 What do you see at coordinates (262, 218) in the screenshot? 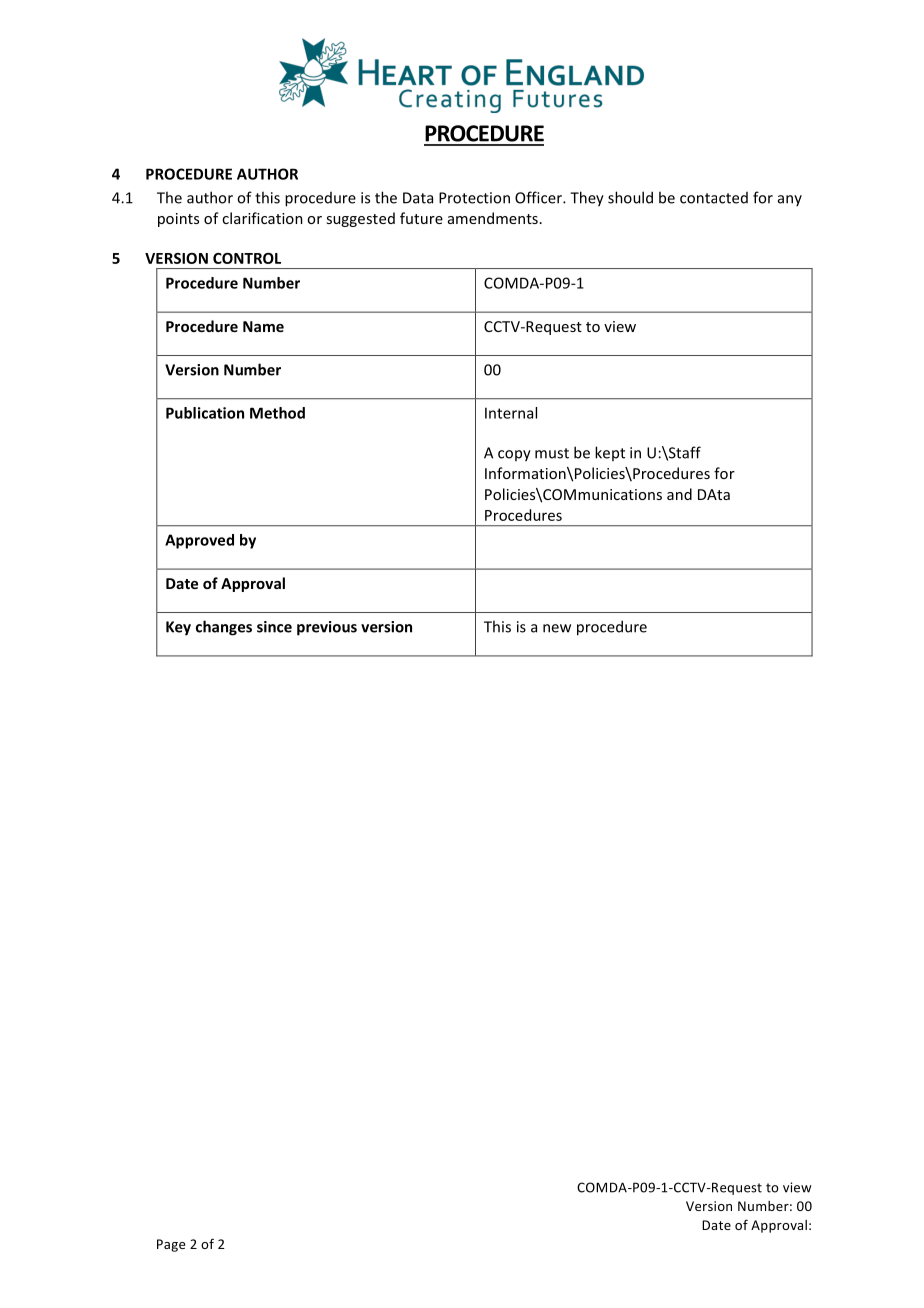
I see `clarification` at bounding box center [262, 218].
